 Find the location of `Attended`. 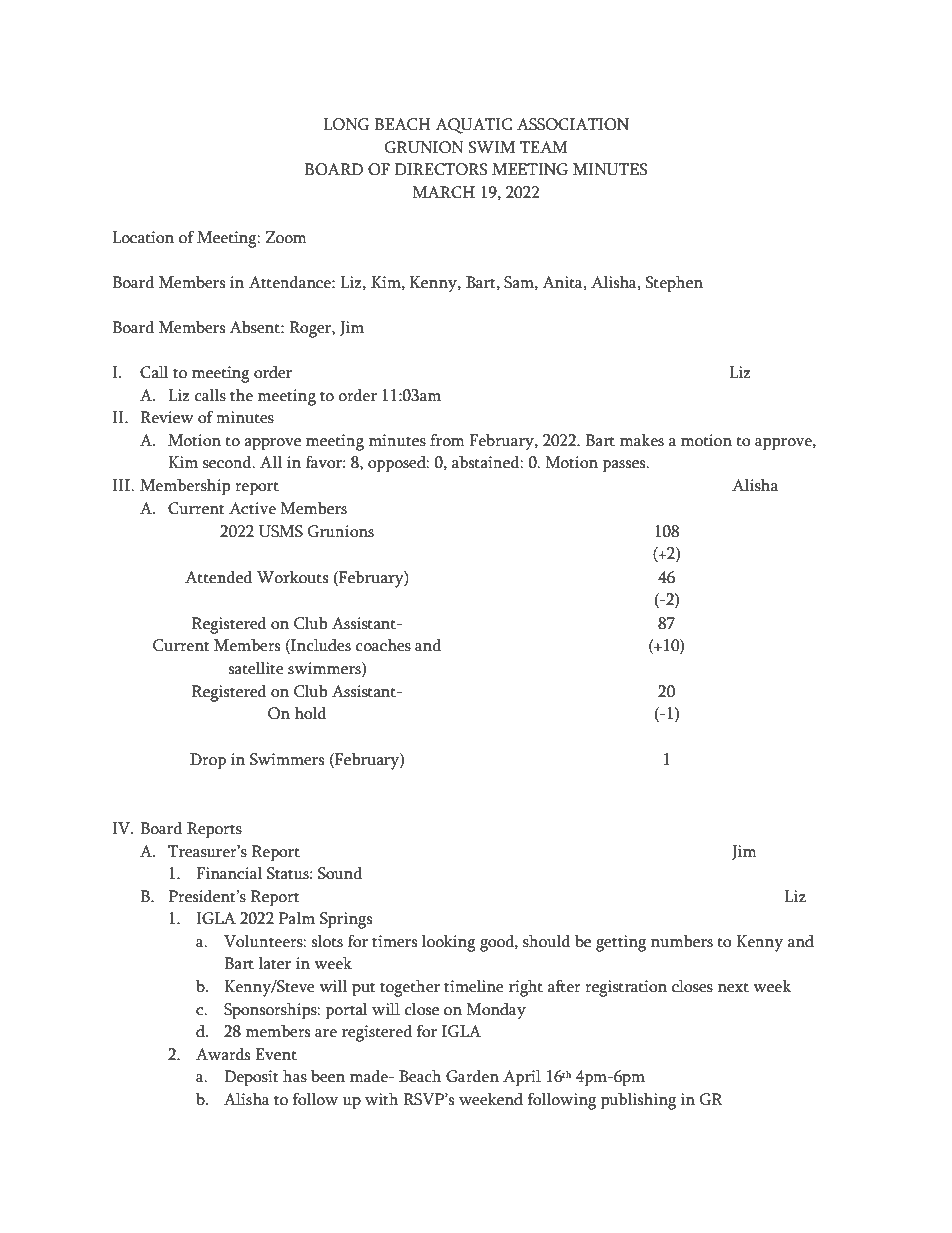

Attended is located at coordinates (218, 577).
